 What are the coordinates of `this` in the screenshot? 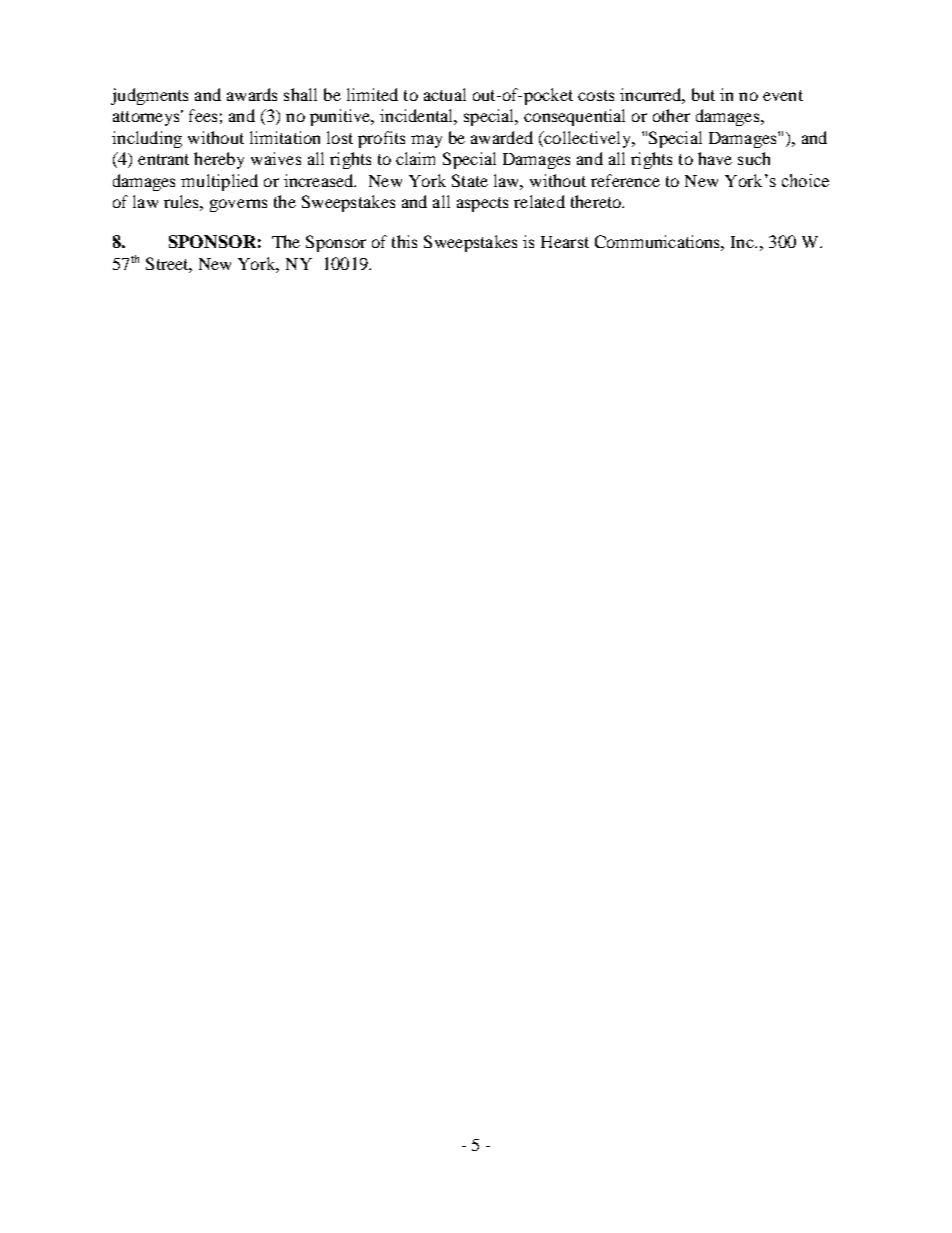 It's located at (404, 241).
